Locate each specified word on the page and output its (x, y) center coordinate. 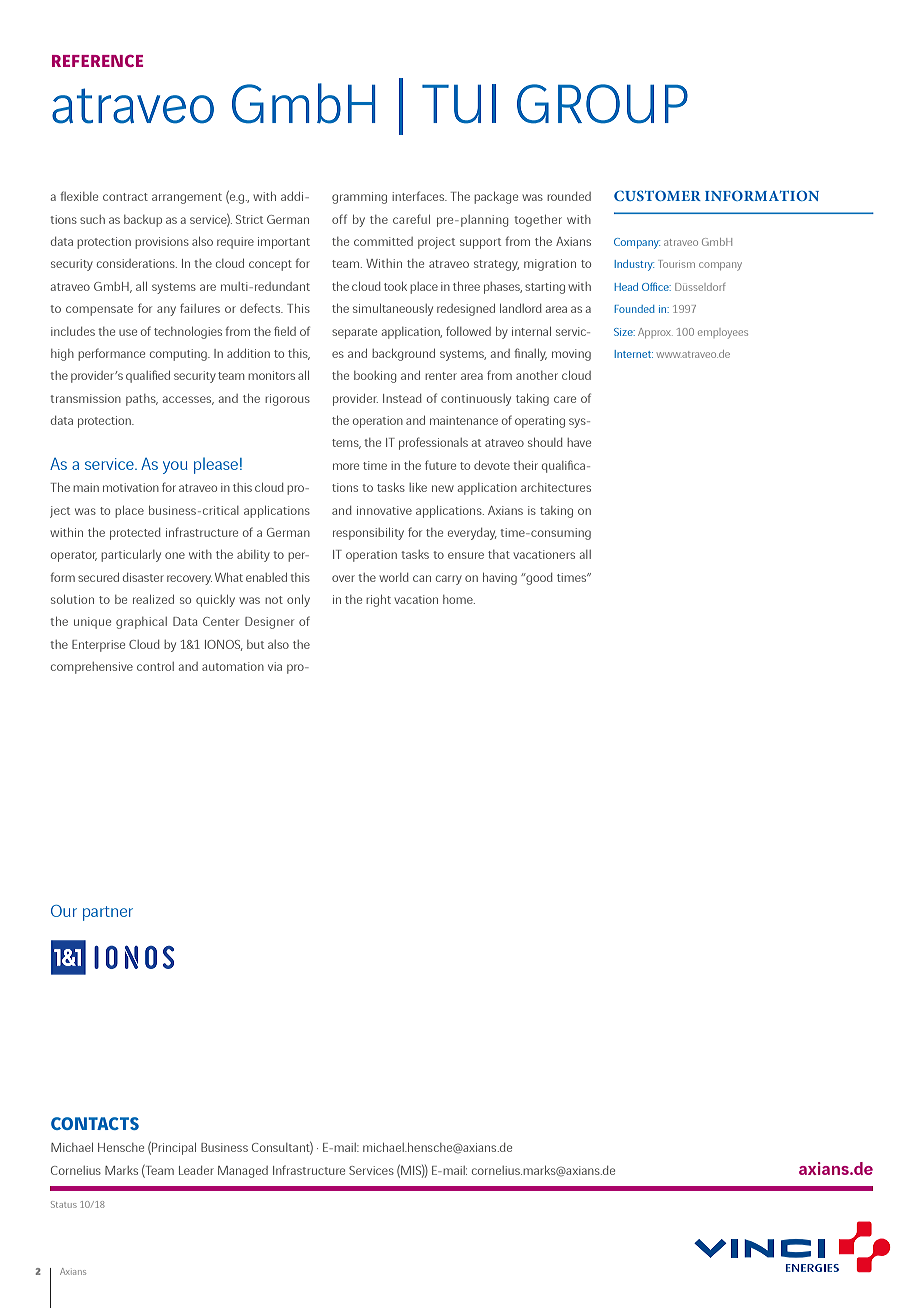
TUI (459, 104)
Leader (196, 1170)
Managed (243, 1172)
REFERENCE (97, 61)
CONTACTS (95, 1123)
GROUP (602, 104)
